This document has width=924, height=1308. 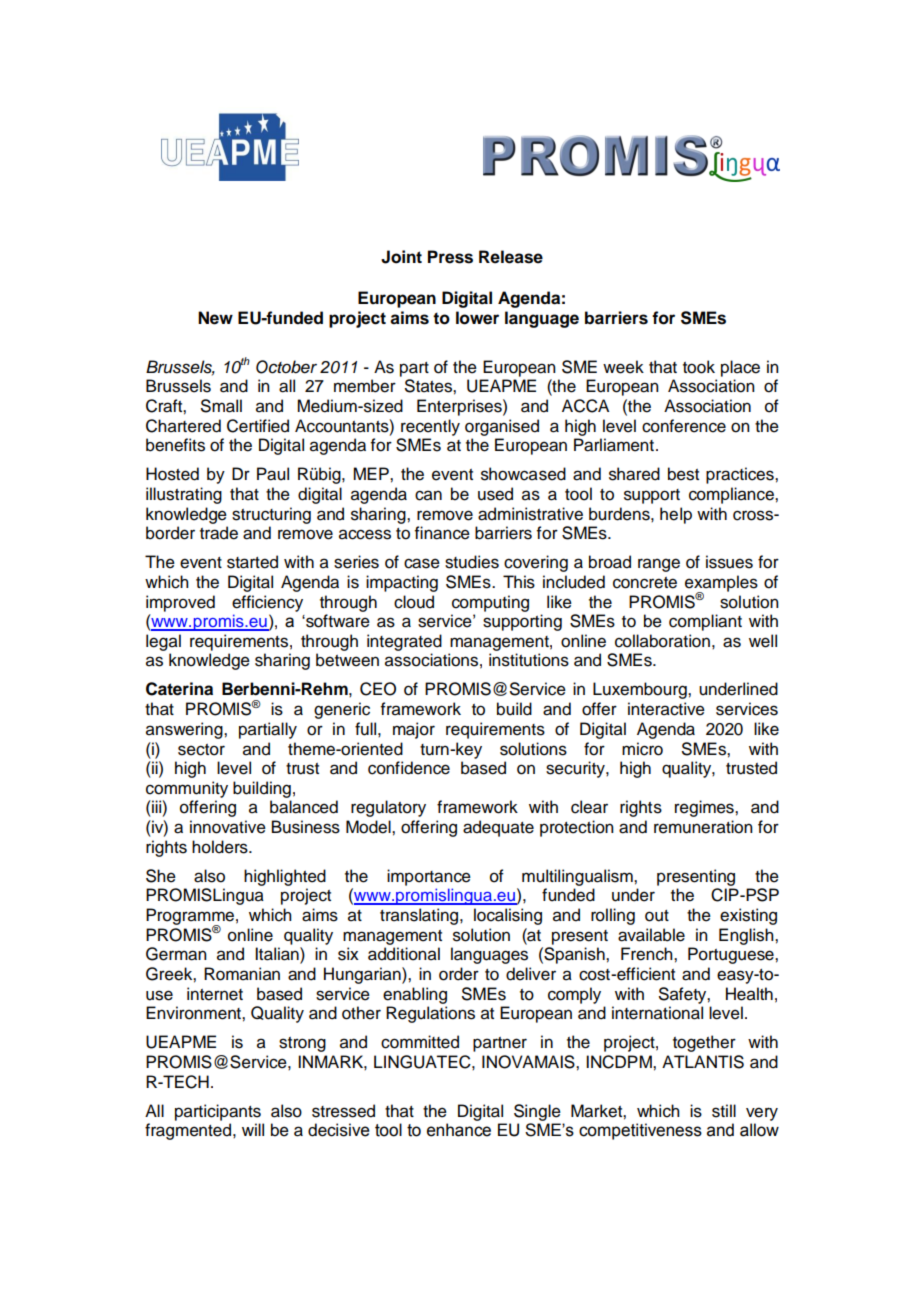 I want to click on enhance, so click(x=459, y=1130).
